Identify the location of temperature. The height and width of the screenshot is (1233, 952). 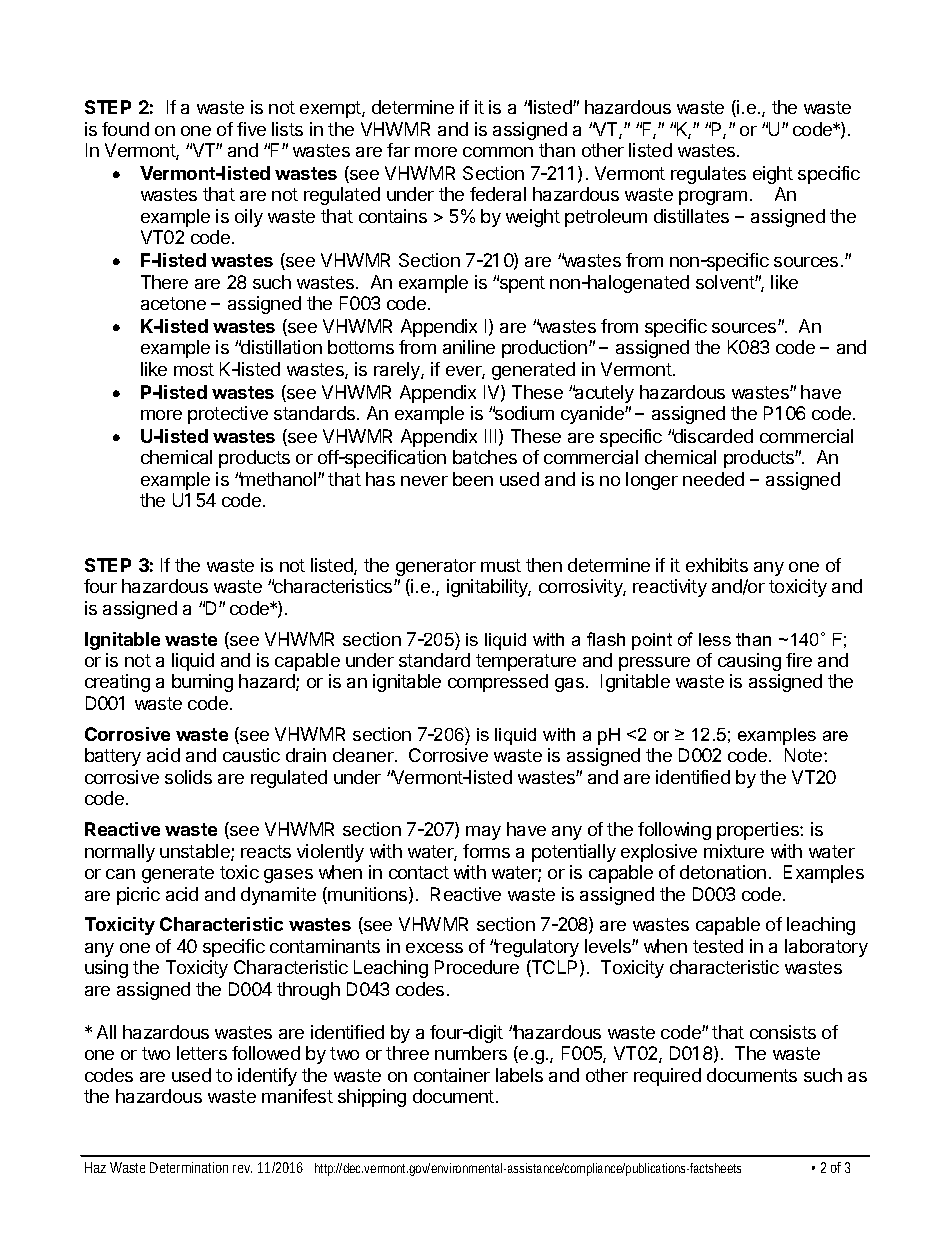
(526, 662).
